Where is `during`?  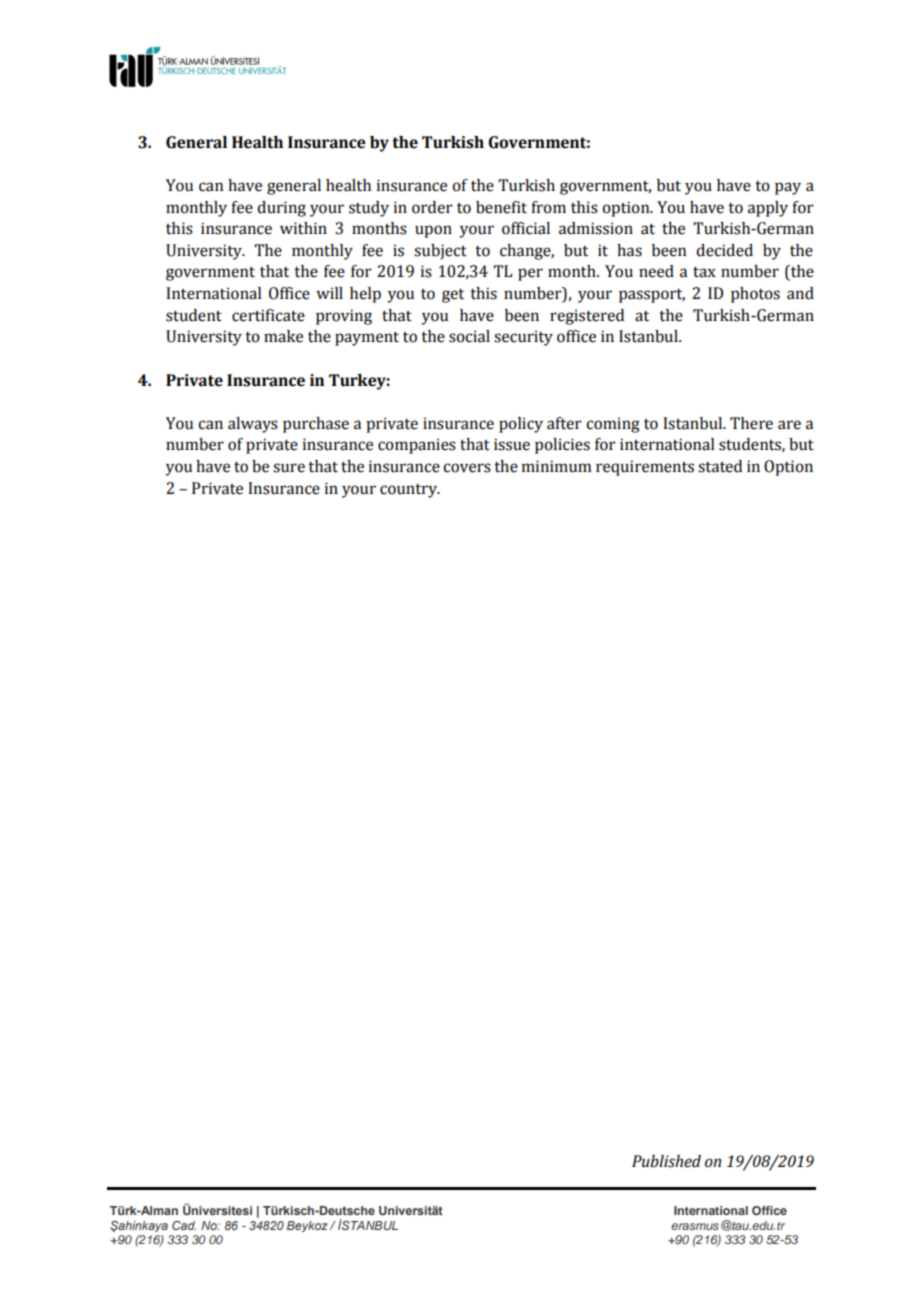
during is located at coordinates (281, 209).
